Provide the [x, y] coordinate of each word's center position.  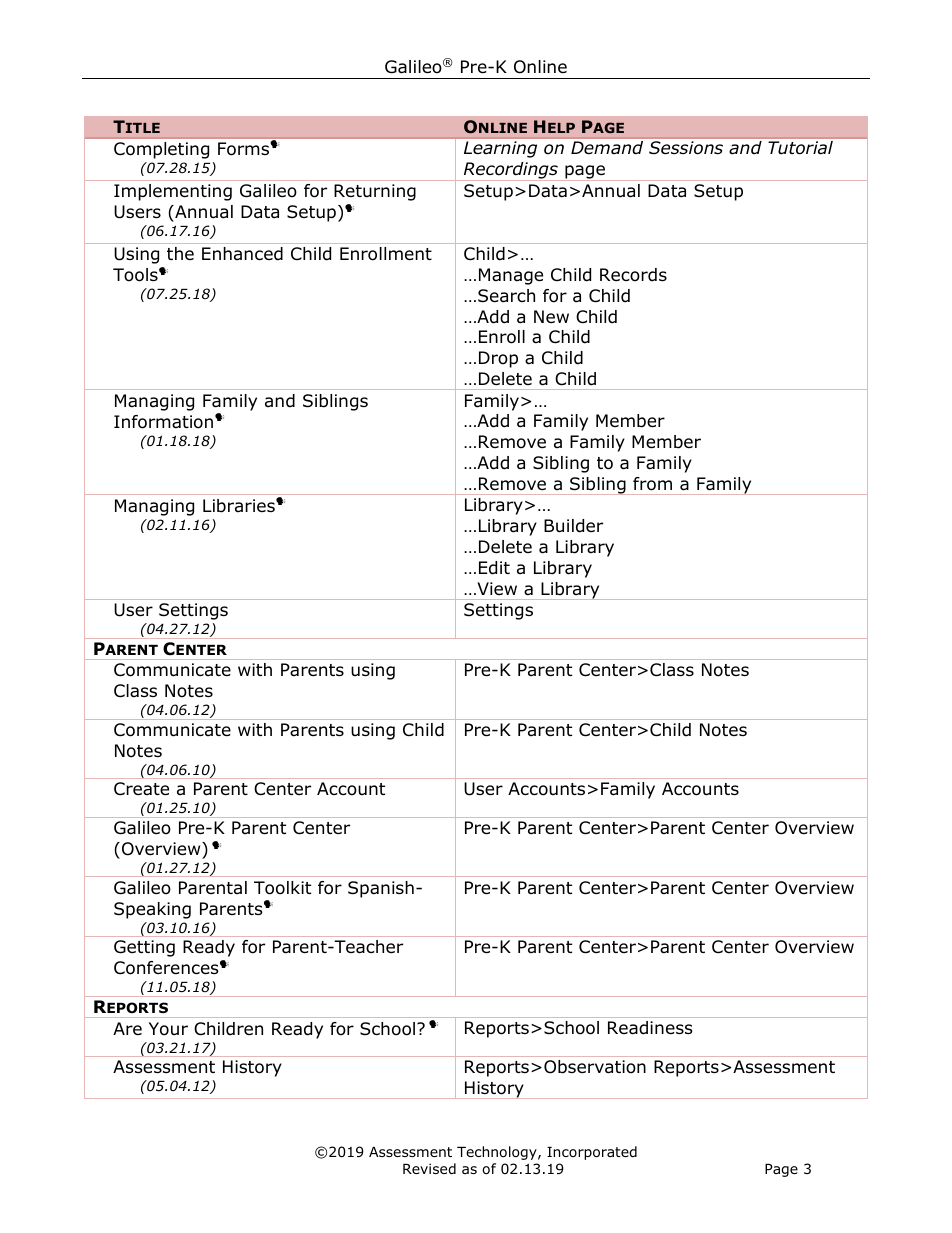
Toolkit [282, 888]
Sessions [686, 148]
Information [165, 422]
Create [141, 789]
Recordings [510, 171]
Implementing [173, 192]
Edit [494, 568]
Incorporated [592, 1153]
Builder [573, 526]
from [652, 484]
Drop [498, 359]
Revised [429, 1168]
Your [168, 1029]
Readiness [650, 1028]
